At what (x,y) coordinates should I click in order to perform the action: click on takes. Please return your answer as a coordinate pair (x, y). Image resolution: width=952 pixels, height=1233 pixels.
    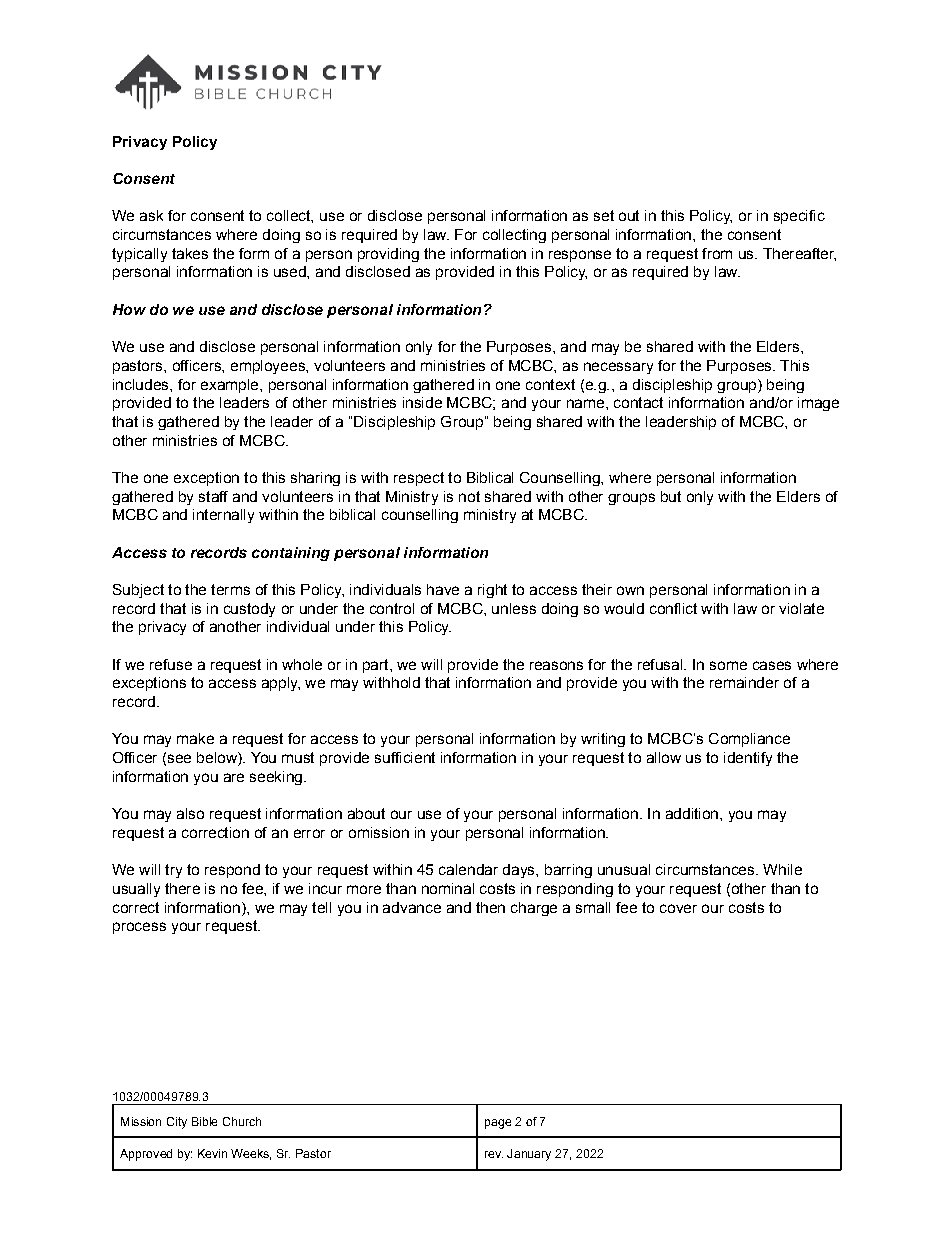
    Looking at the image, I should click on (190, 253).
